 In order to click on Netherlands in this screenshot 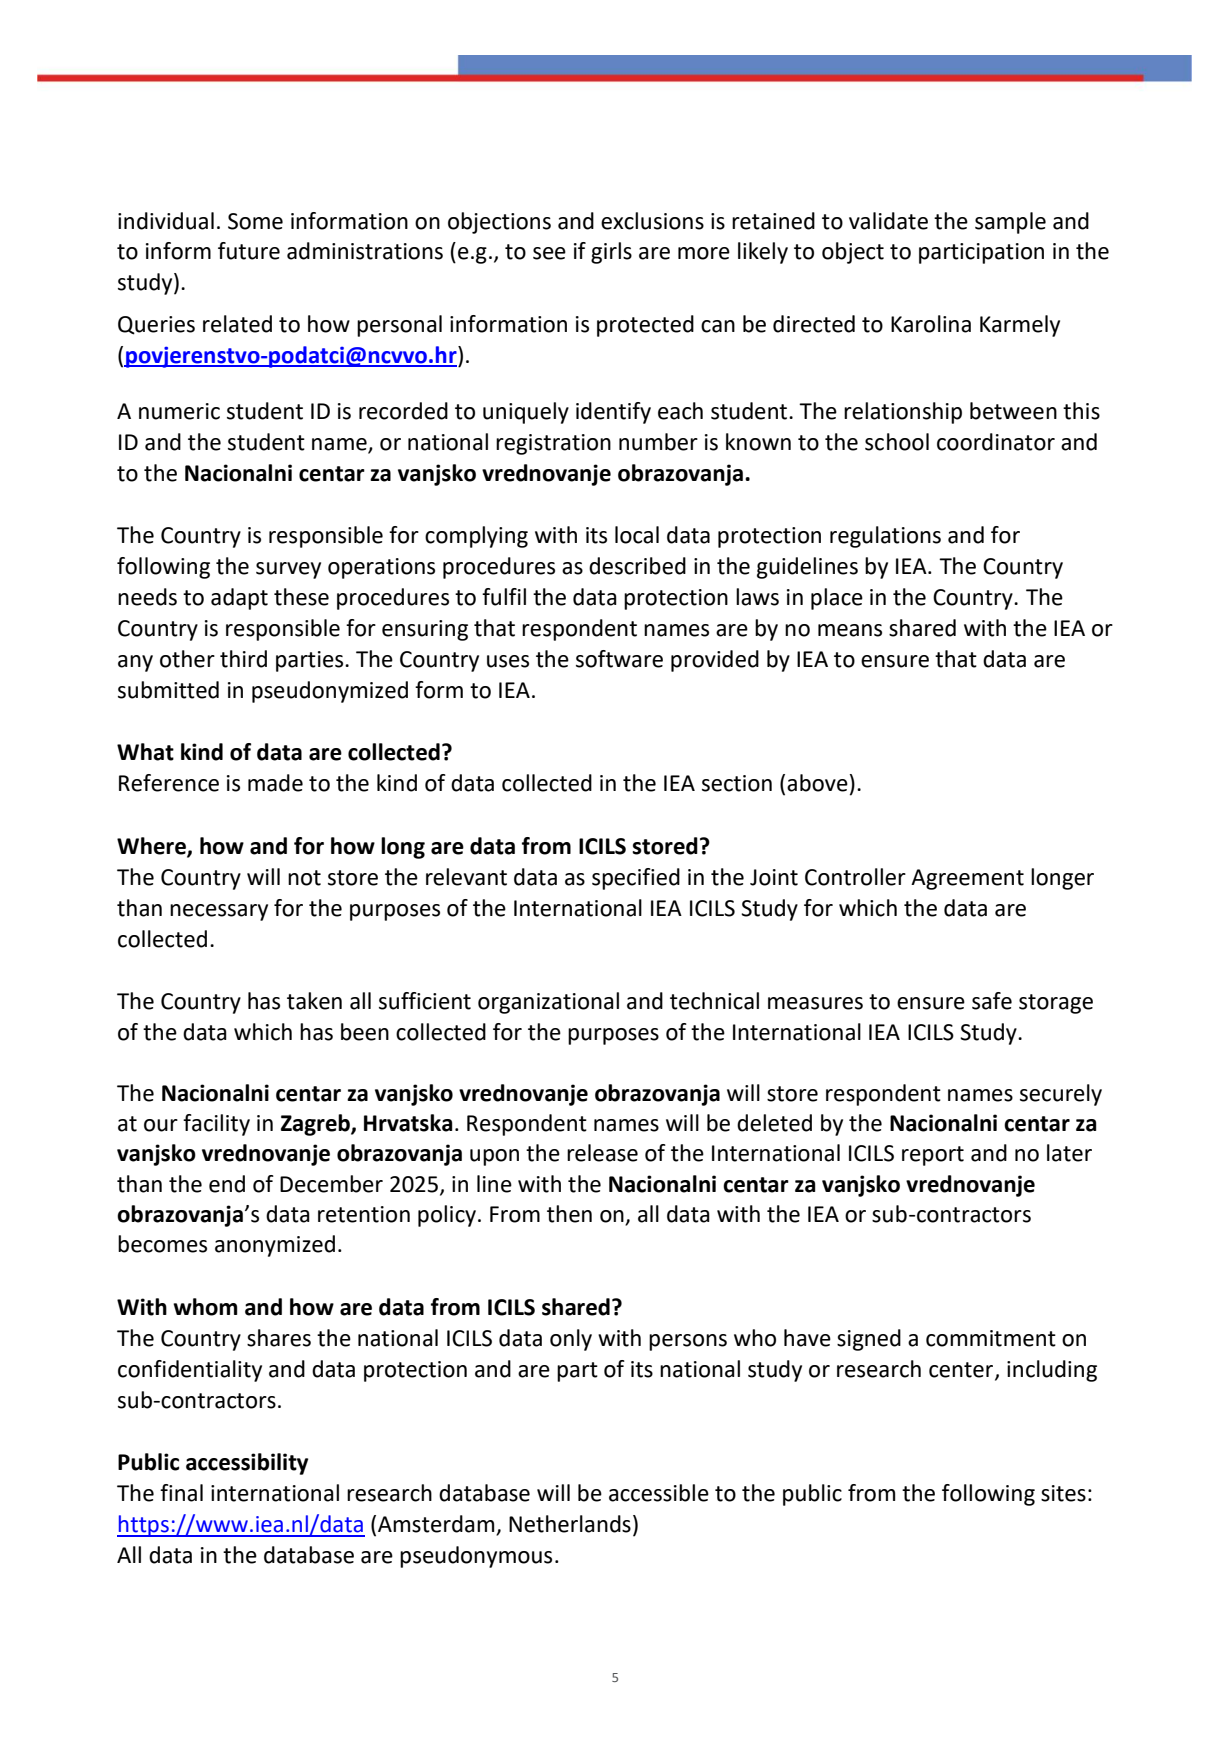, I will do `click(570, 1524)`.
